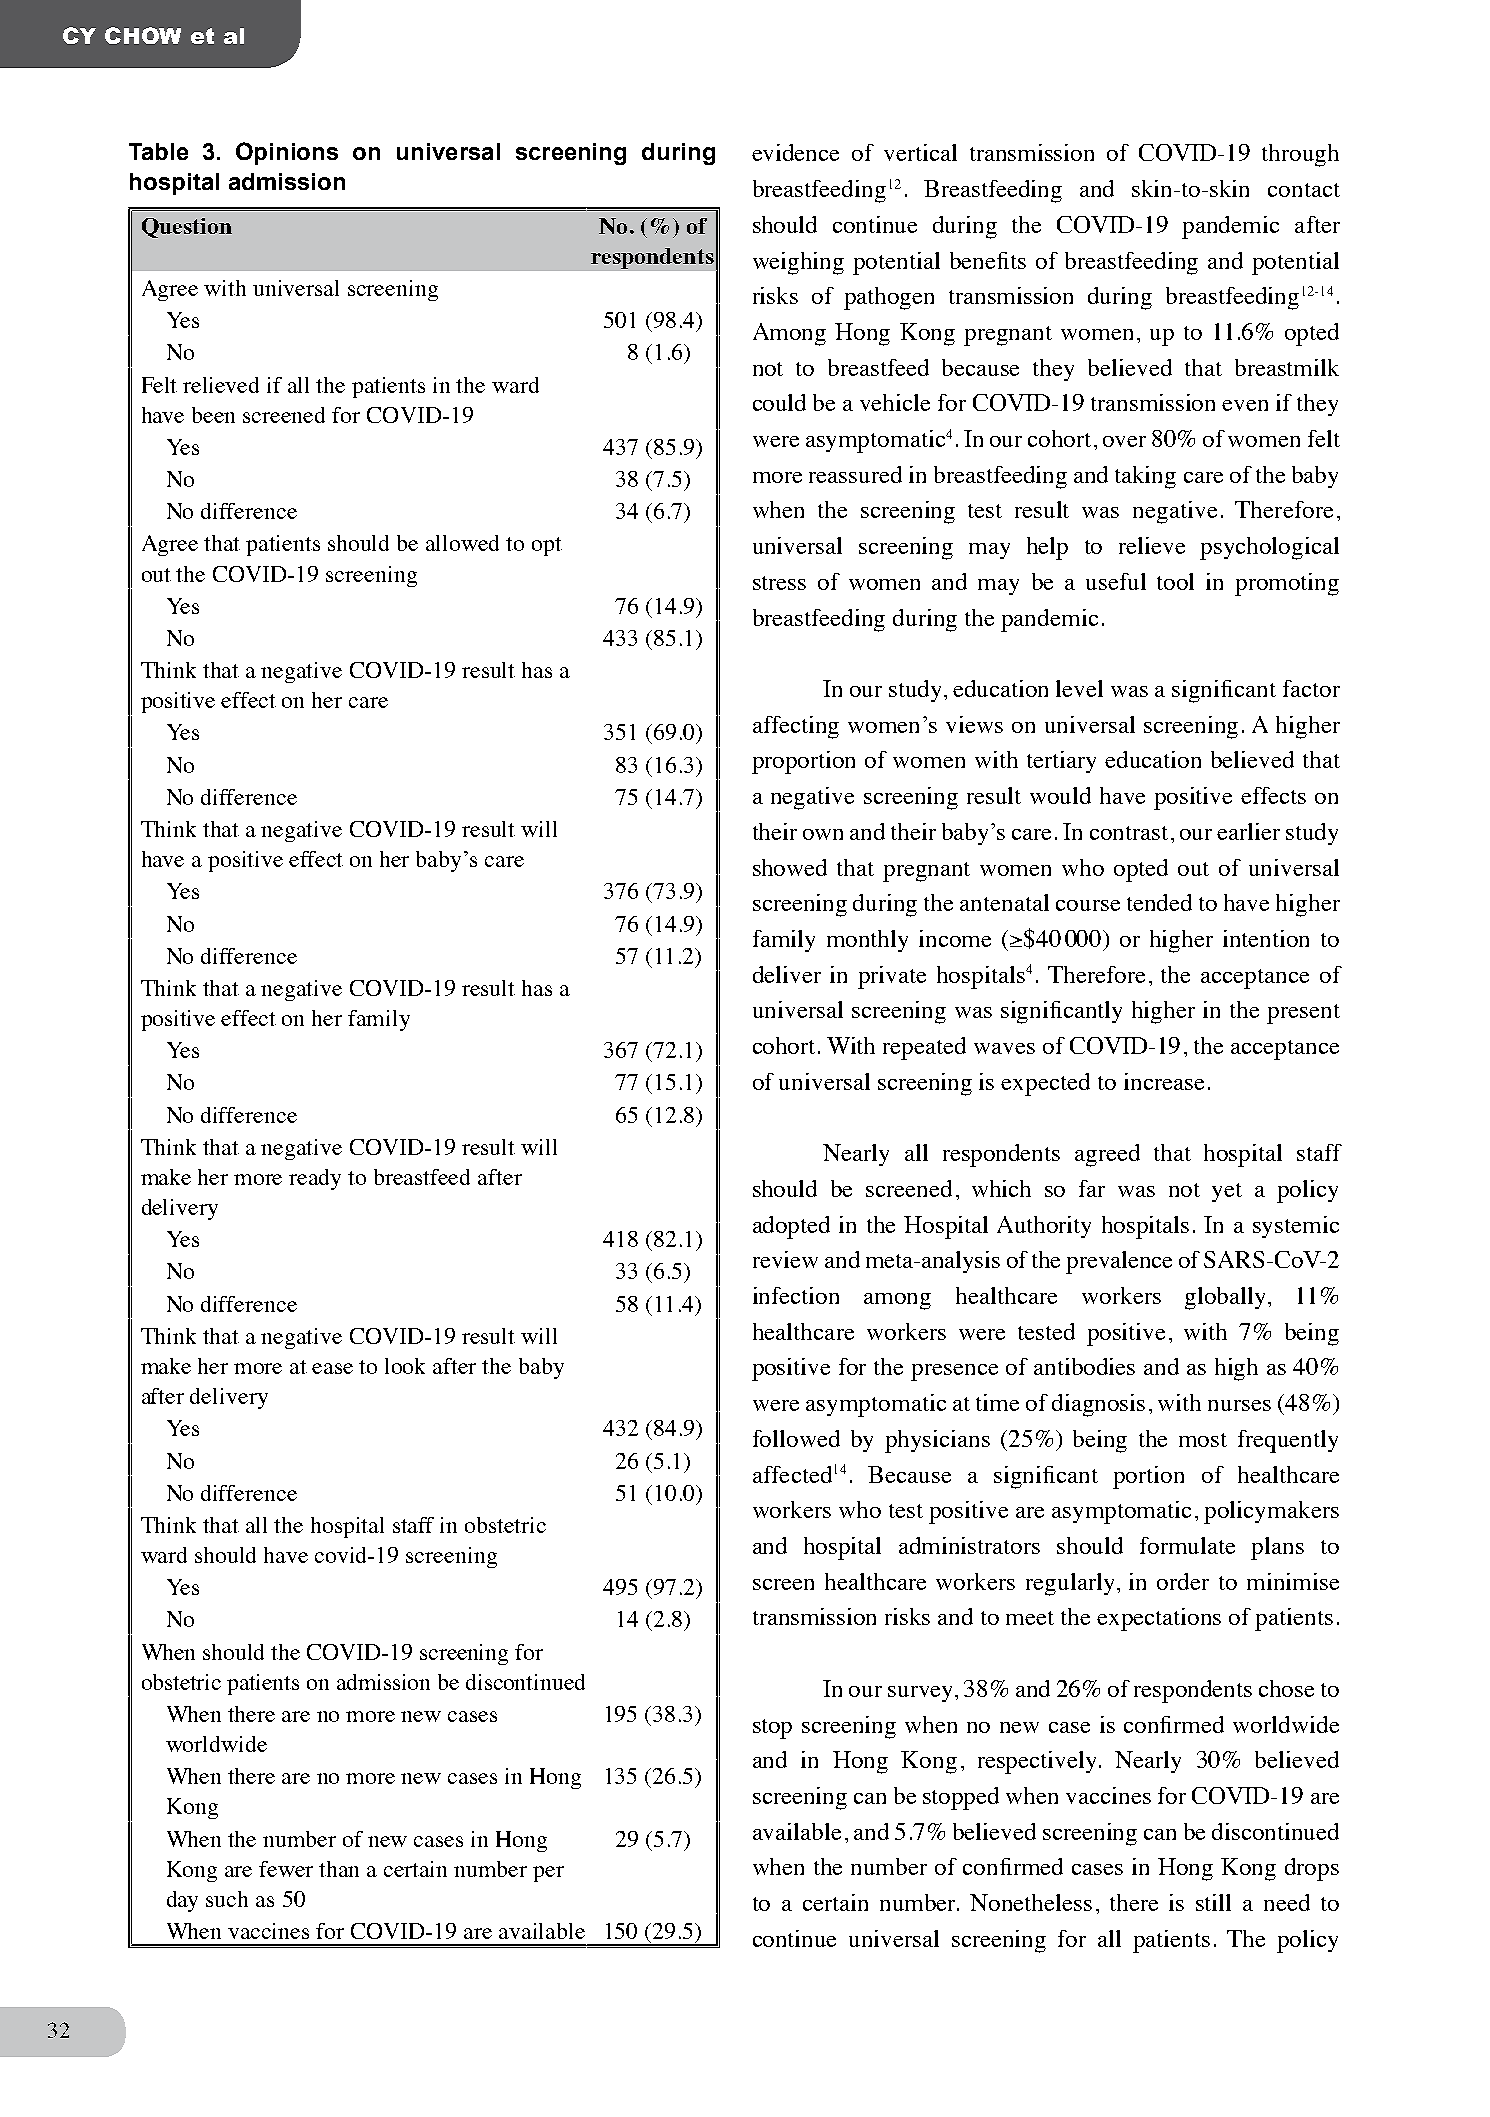 The image size is (1490, 2117). What do you see at coordinates (315, 1179) in the document?
I see `ready` at bounding box center [315, 1179].
